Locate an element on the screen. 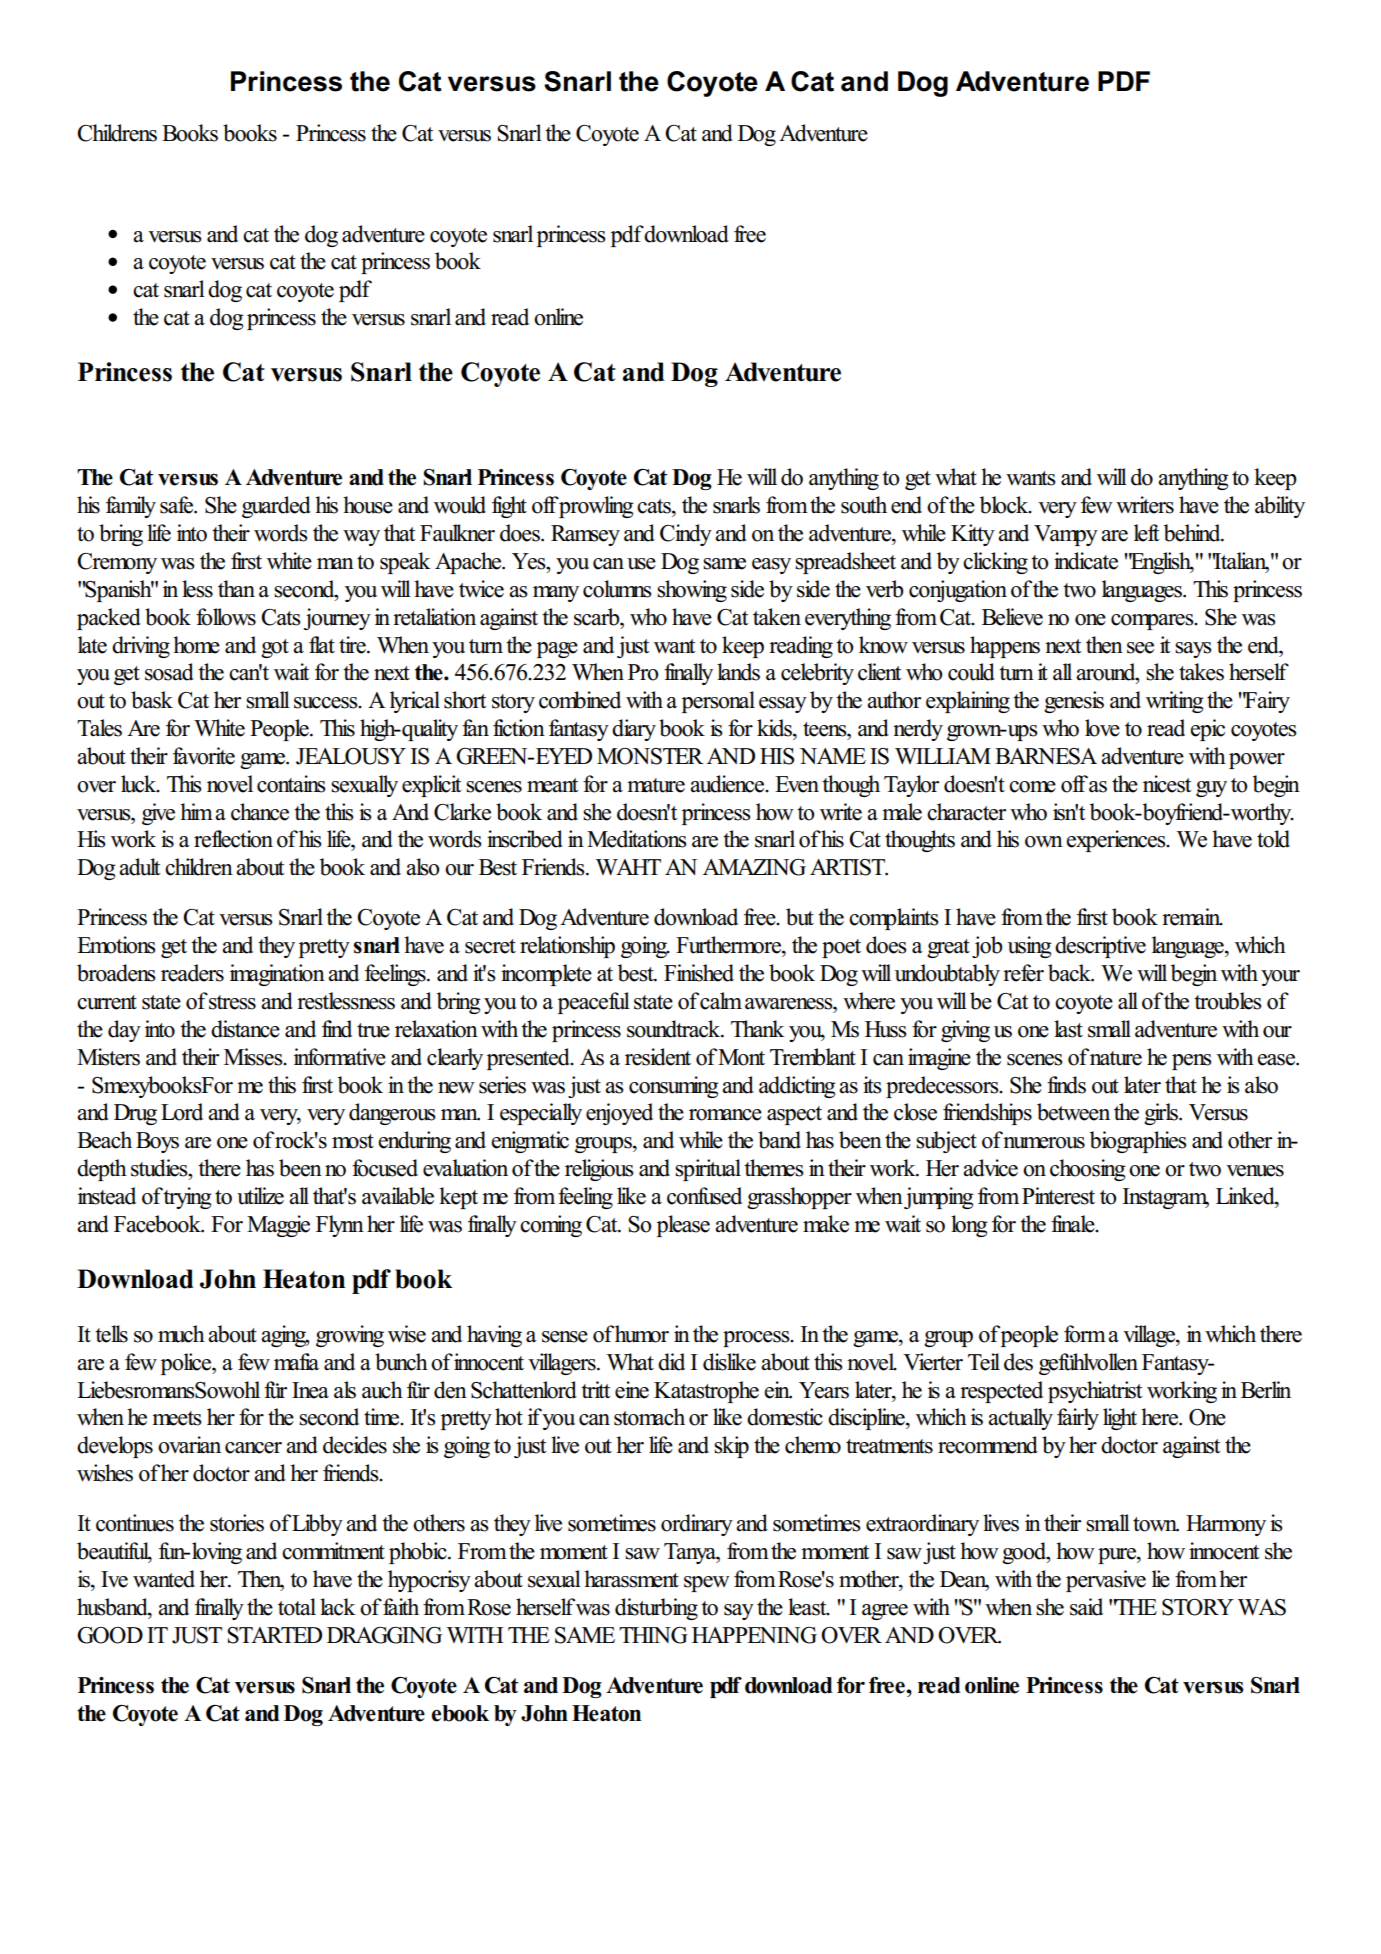 The width and height of the screenshot is (1381, 1954). Maggie is located at coordinates (278, 1226).
